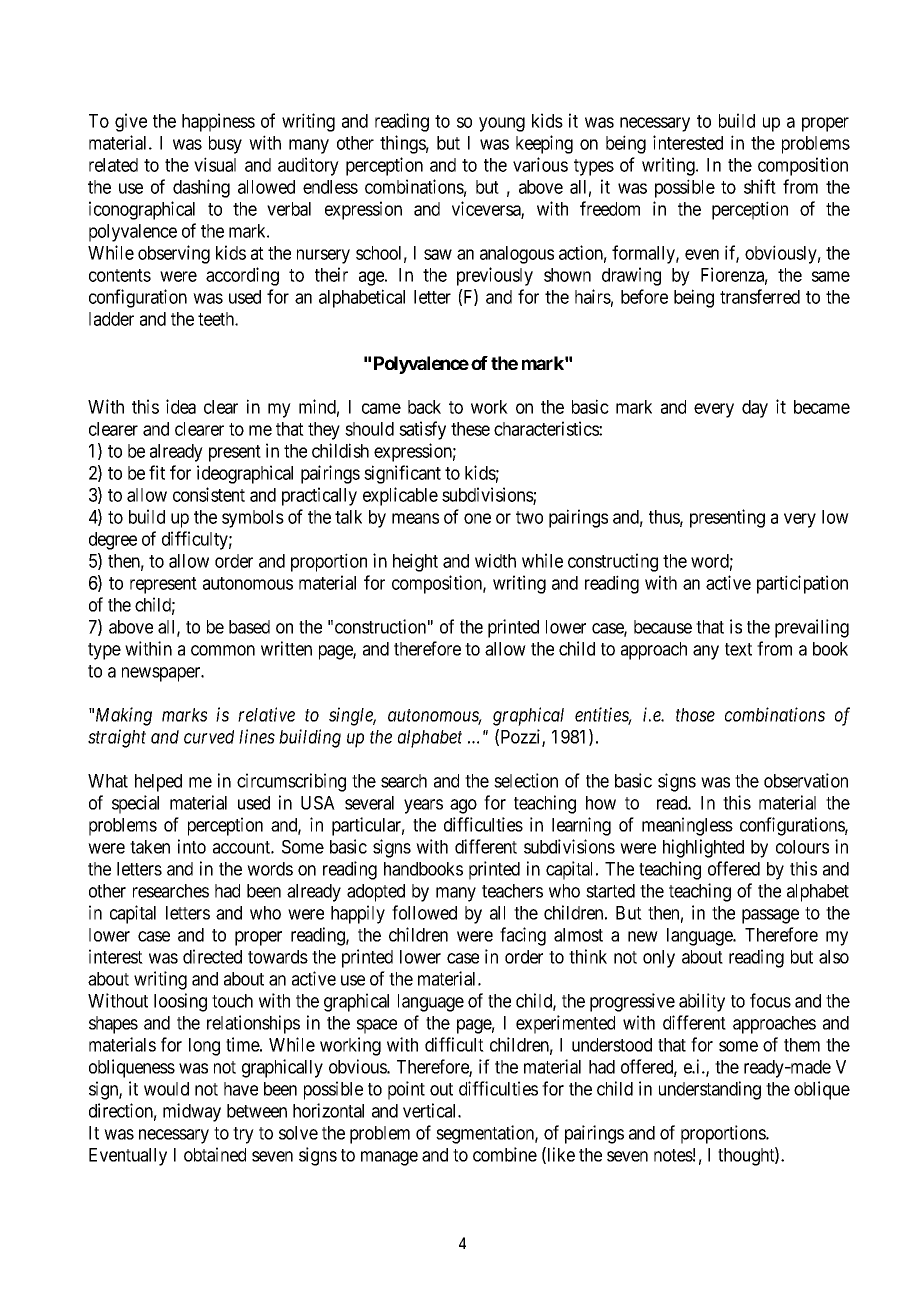 The width and height of the screenshot is (924, 1308). I want to click on width, so click(495, 560).
